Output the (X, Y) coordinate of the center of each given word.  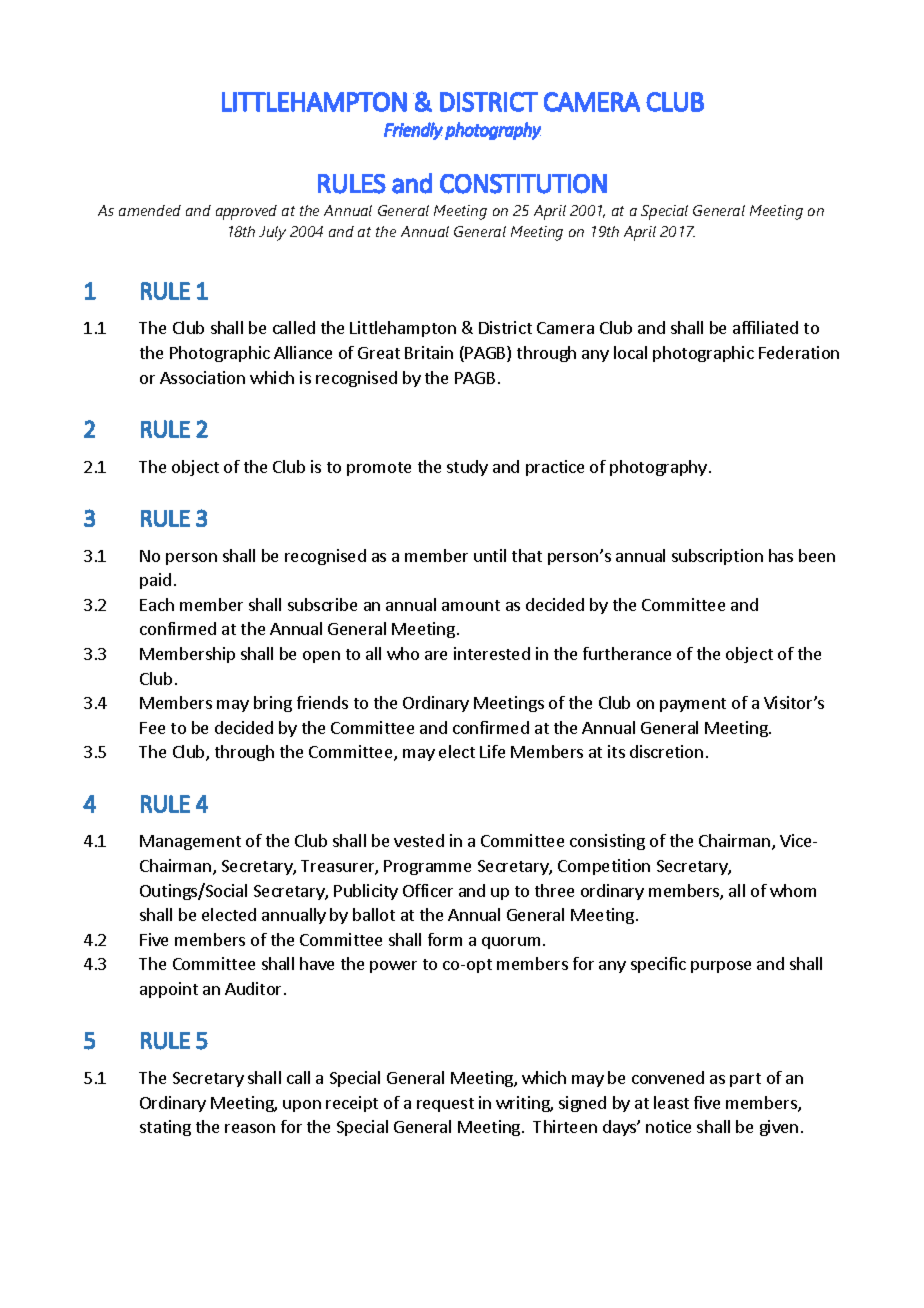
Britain (429, 352)
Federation (799, 352)
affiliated (765, 327)
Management (190, 842)
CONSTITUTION (523, 184)
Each (157, 604)
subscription (717, 557)
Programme (427, 867)
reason (250, 1128)
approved (246, 212)
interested (492, 653)
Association (202, 377)
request (445, 1105)
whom (793, 890)
